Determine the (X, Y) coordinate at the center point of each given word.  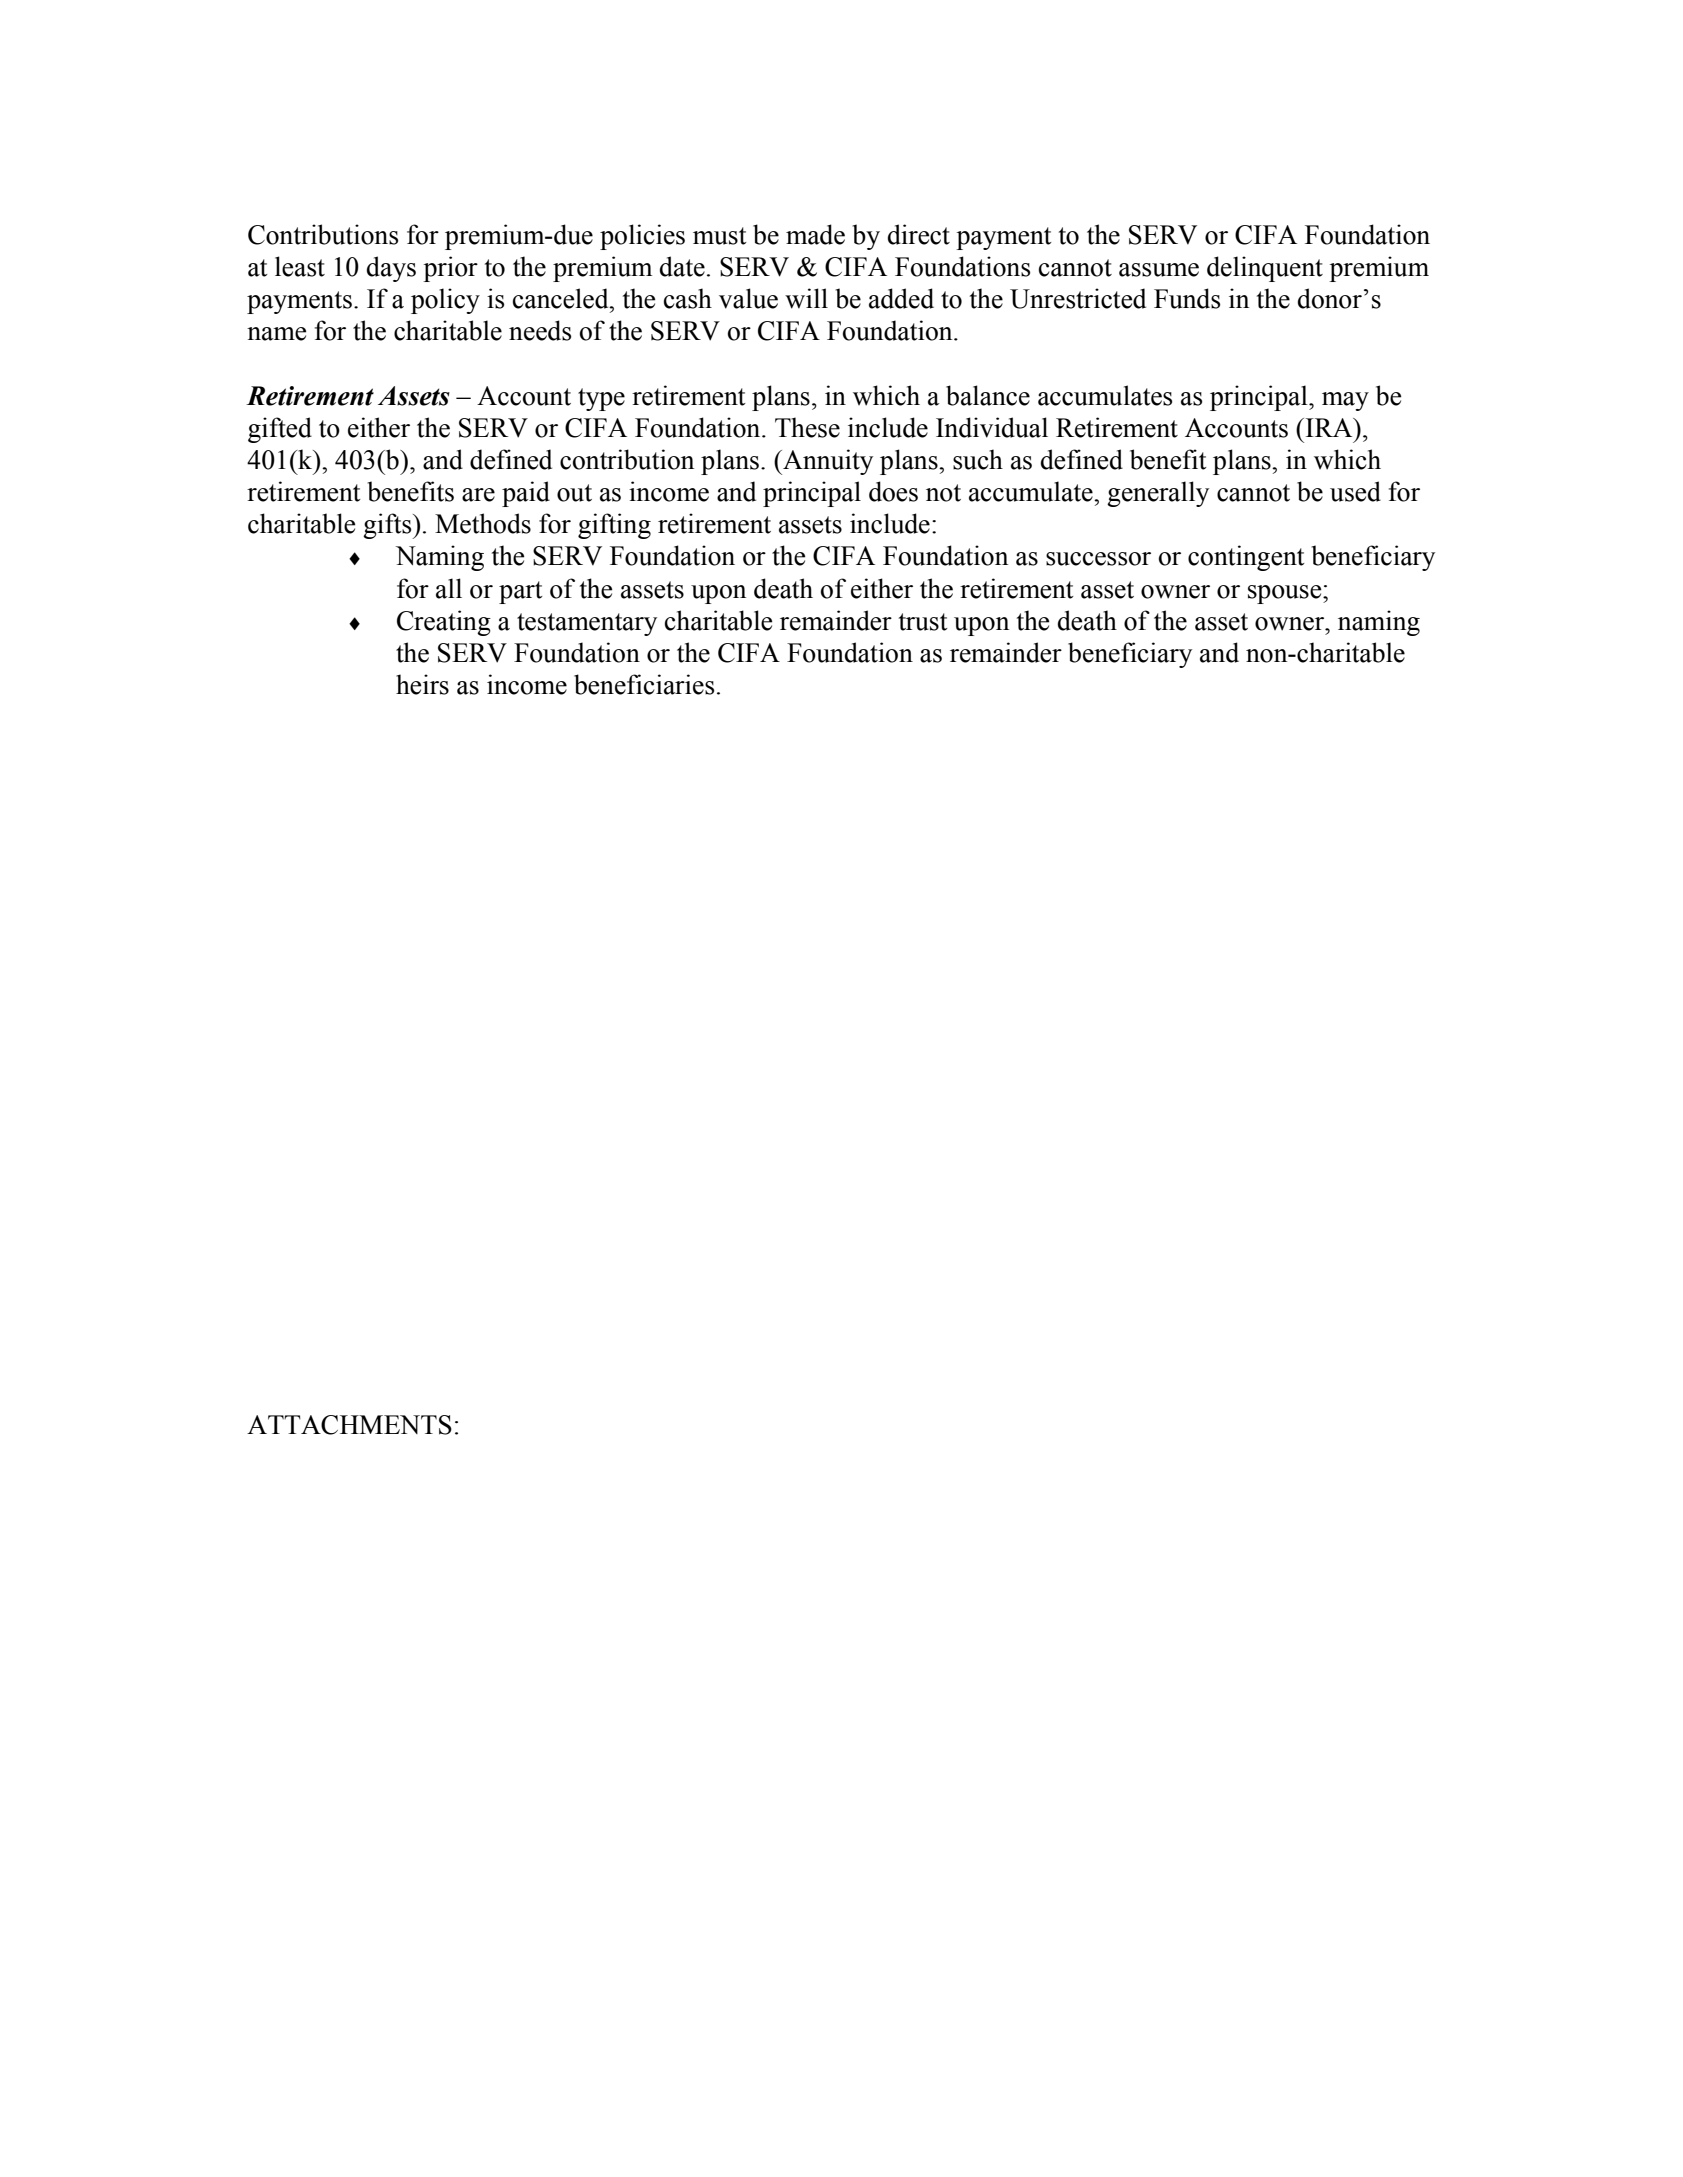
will (806, 298)
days (391, 269)
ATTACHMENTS (349, 1425)
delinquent (1265, 269)
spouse (1286, 594)
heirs (422, 684)
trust (923, 622)
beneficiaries (644, 684)
